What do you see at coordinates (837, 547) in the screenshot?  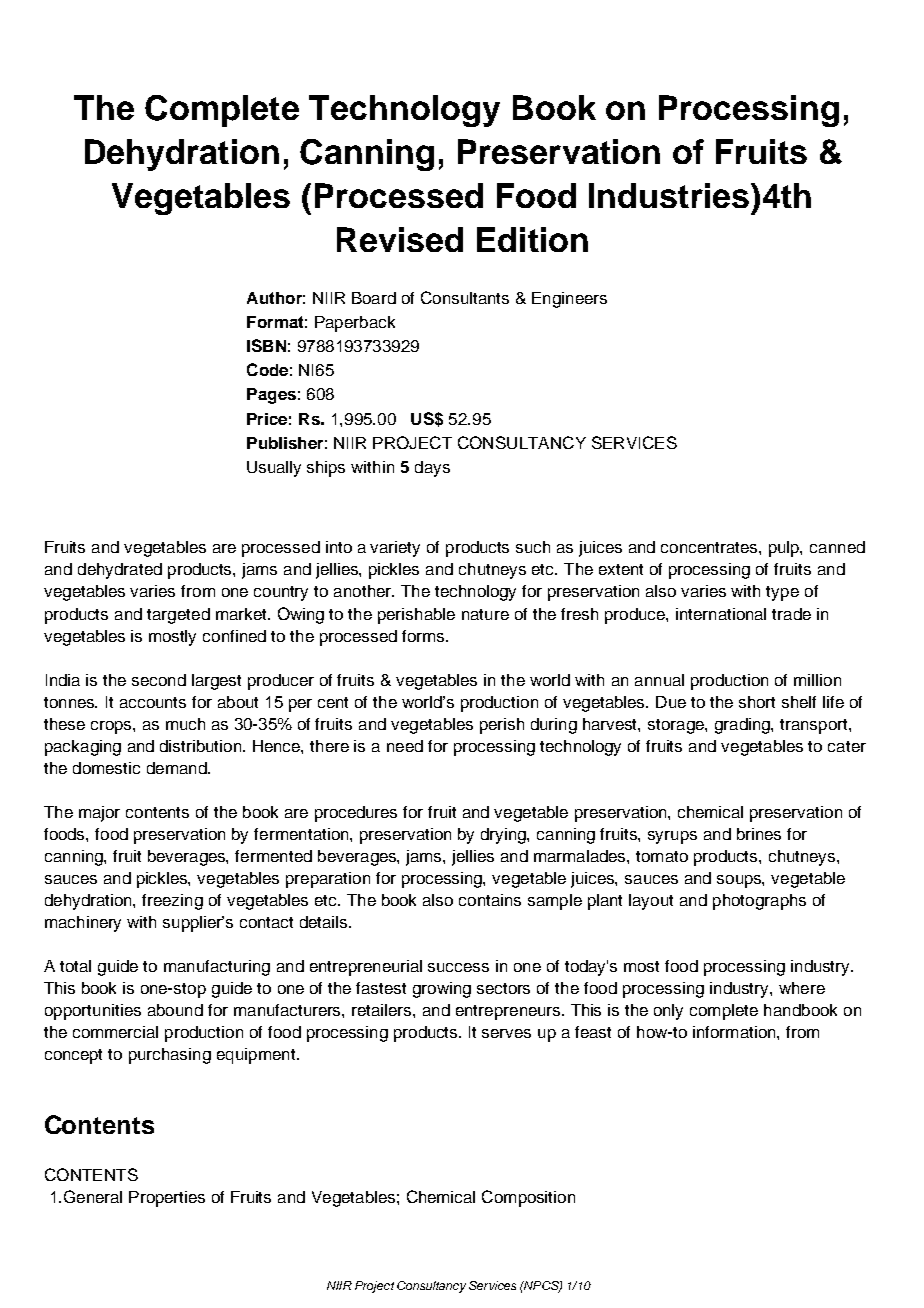 I see `canned` at bounding box center [837, 547].
